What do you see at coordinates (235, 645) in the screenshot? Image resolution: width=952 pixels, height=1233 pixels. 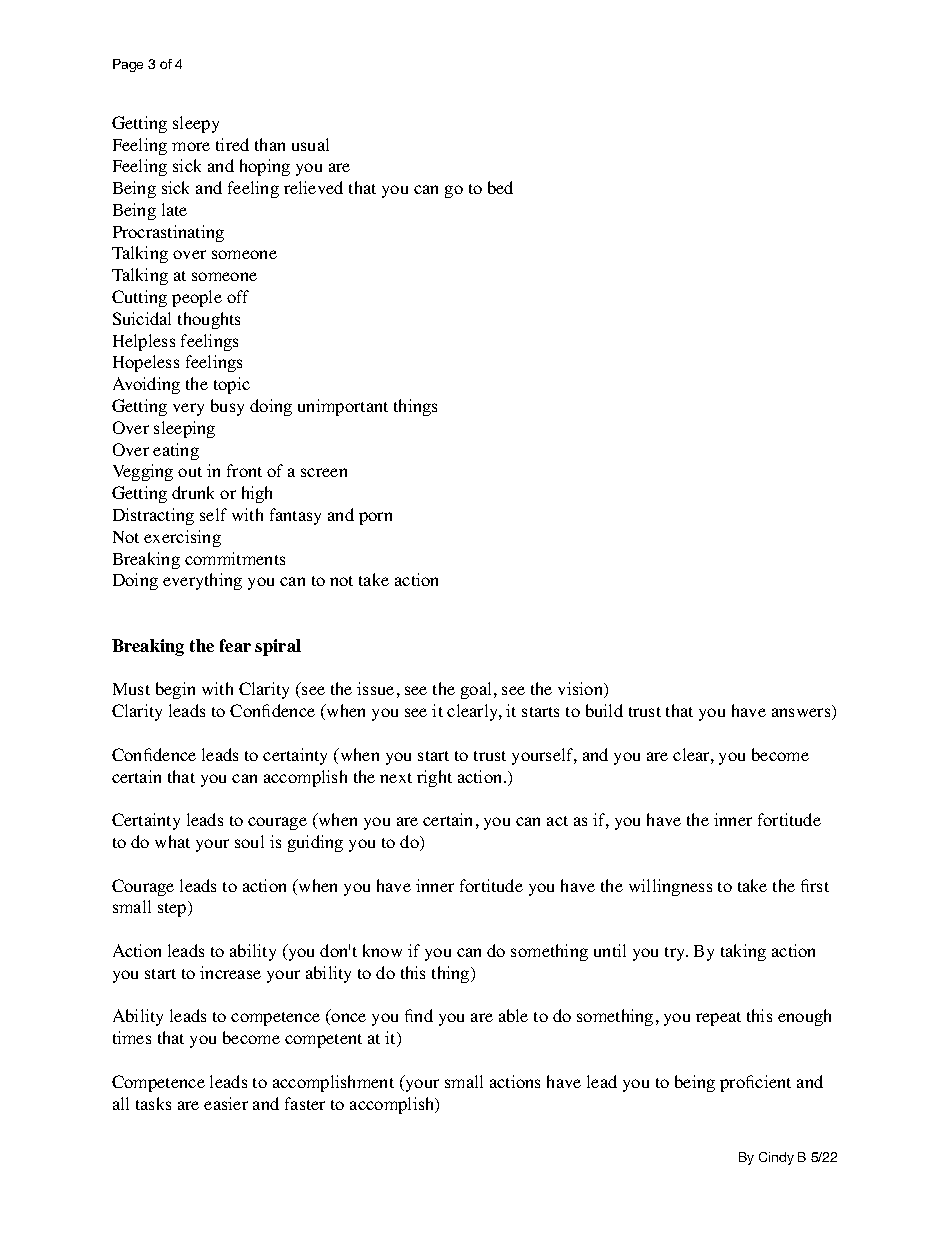 I see `fear` at bounding box center [235, 645].
